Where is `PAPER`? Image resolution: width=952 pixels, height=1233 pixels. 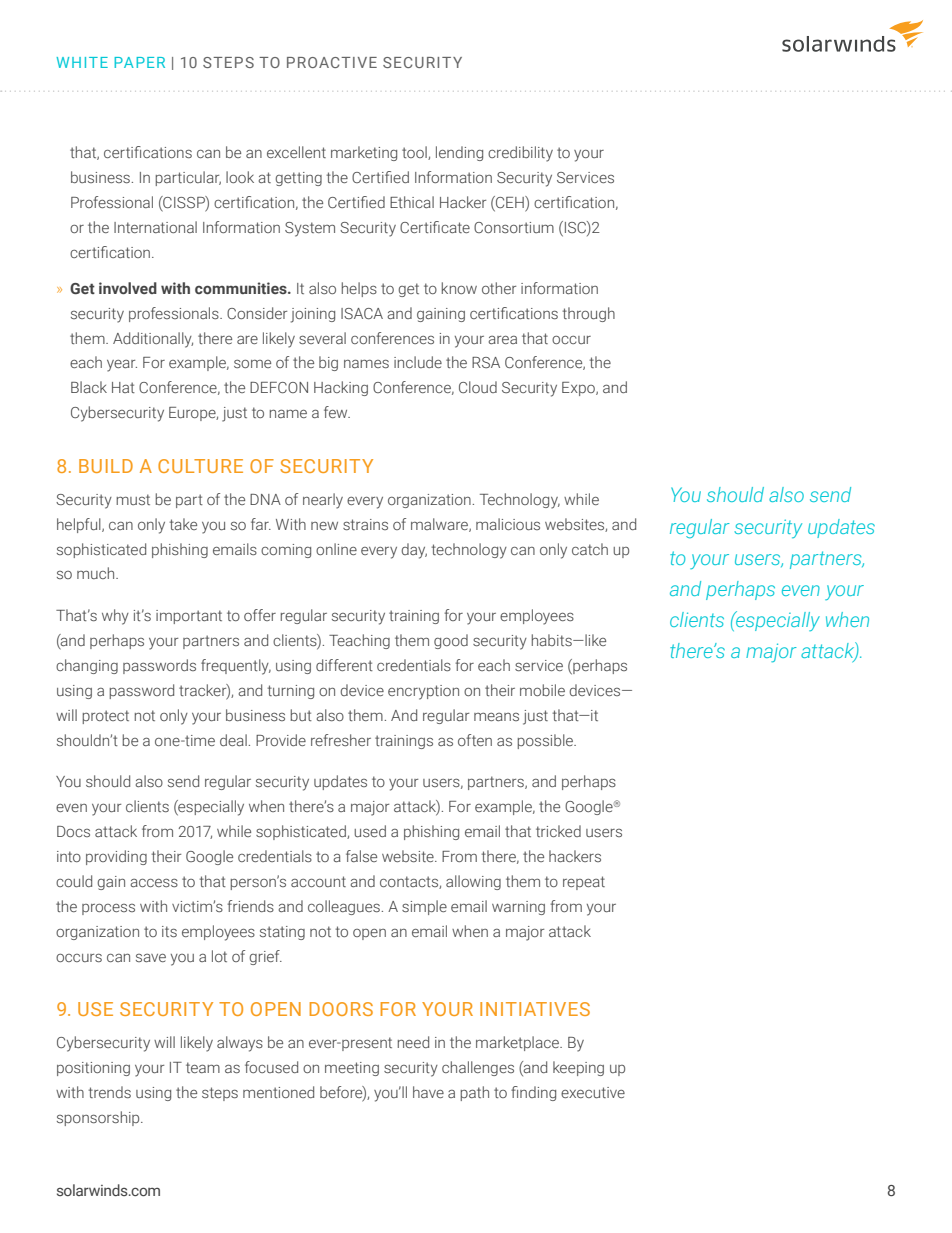
PAPER is located at coordinates (139, 62).
